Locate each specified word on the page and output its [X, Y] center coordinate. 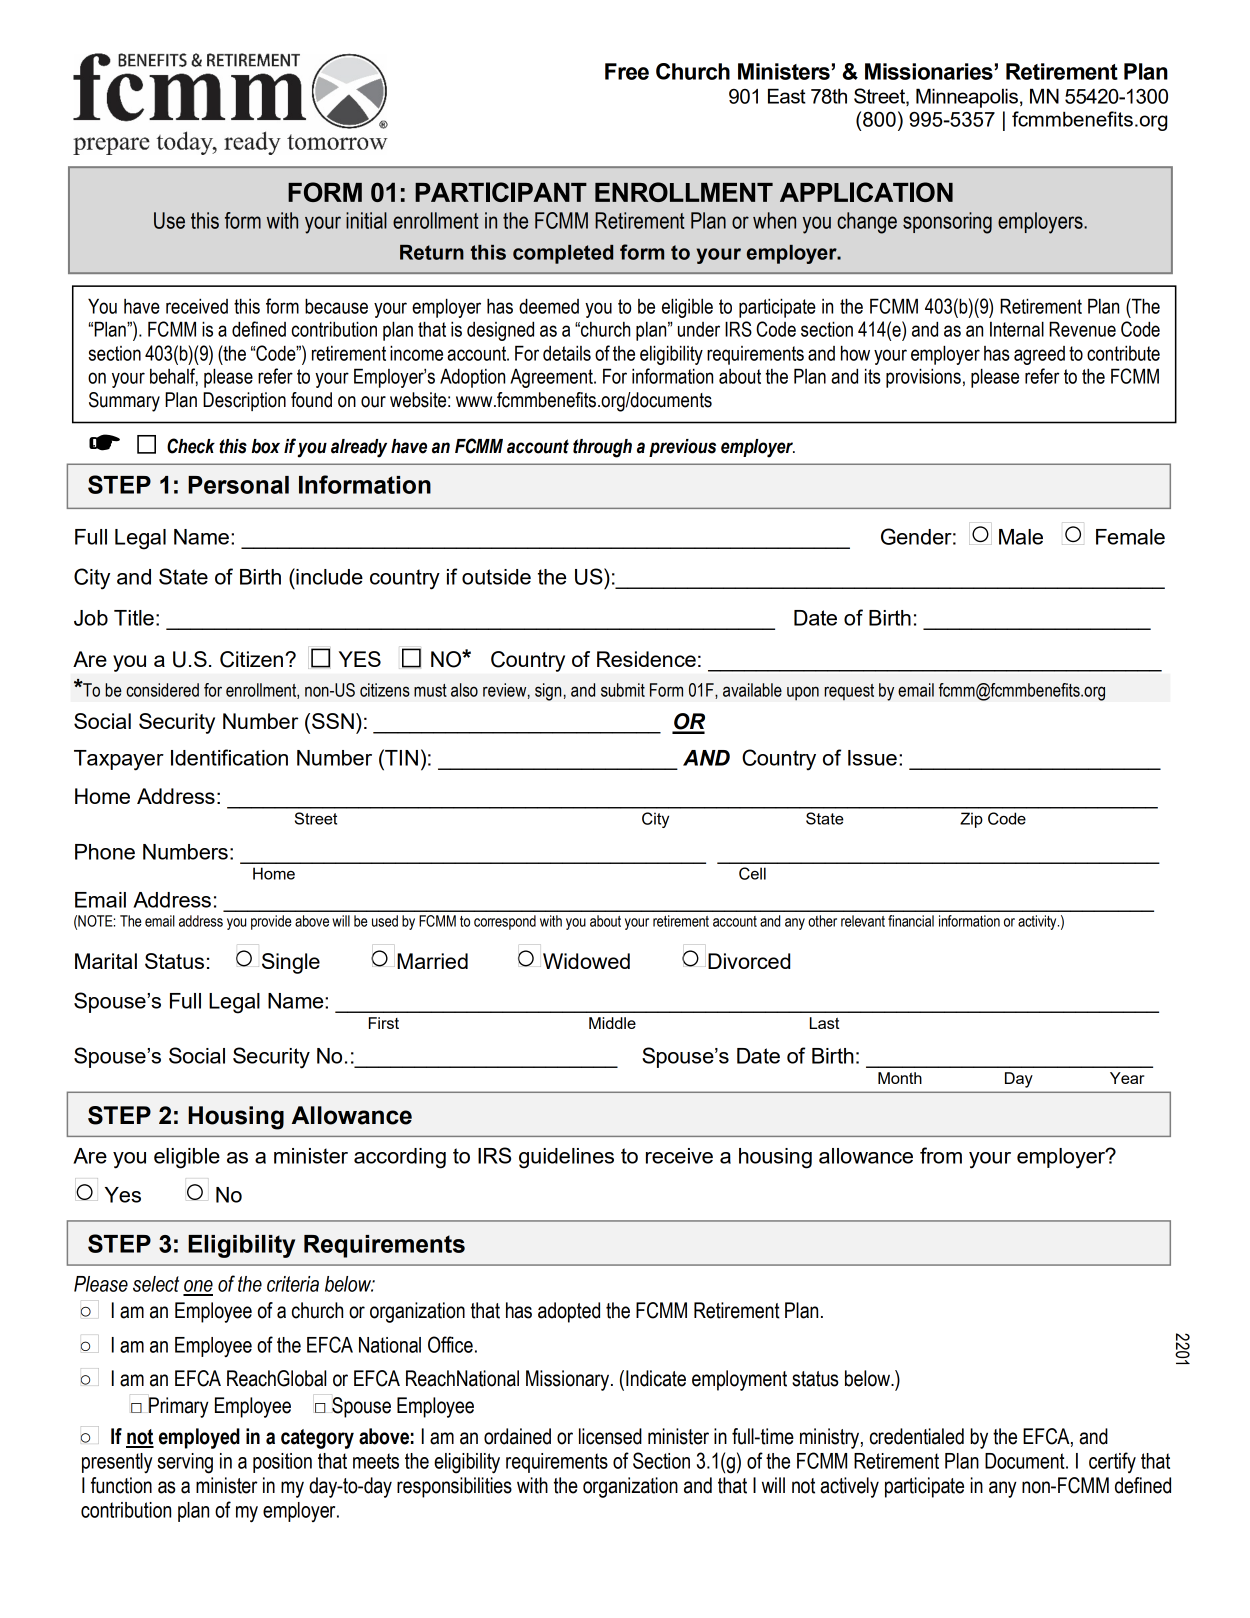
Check [191, 446]
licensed [610, 1436]
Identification [229, 757]
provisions [923, 378]
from [941, 1155]
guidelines [566, 1158]
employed [199, 1438]
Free [627, 71]
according [400, 1158]
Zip [971, 820]
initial [366, 220]
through [602, 448]
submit [623, 690]
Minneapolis [967, 98]
